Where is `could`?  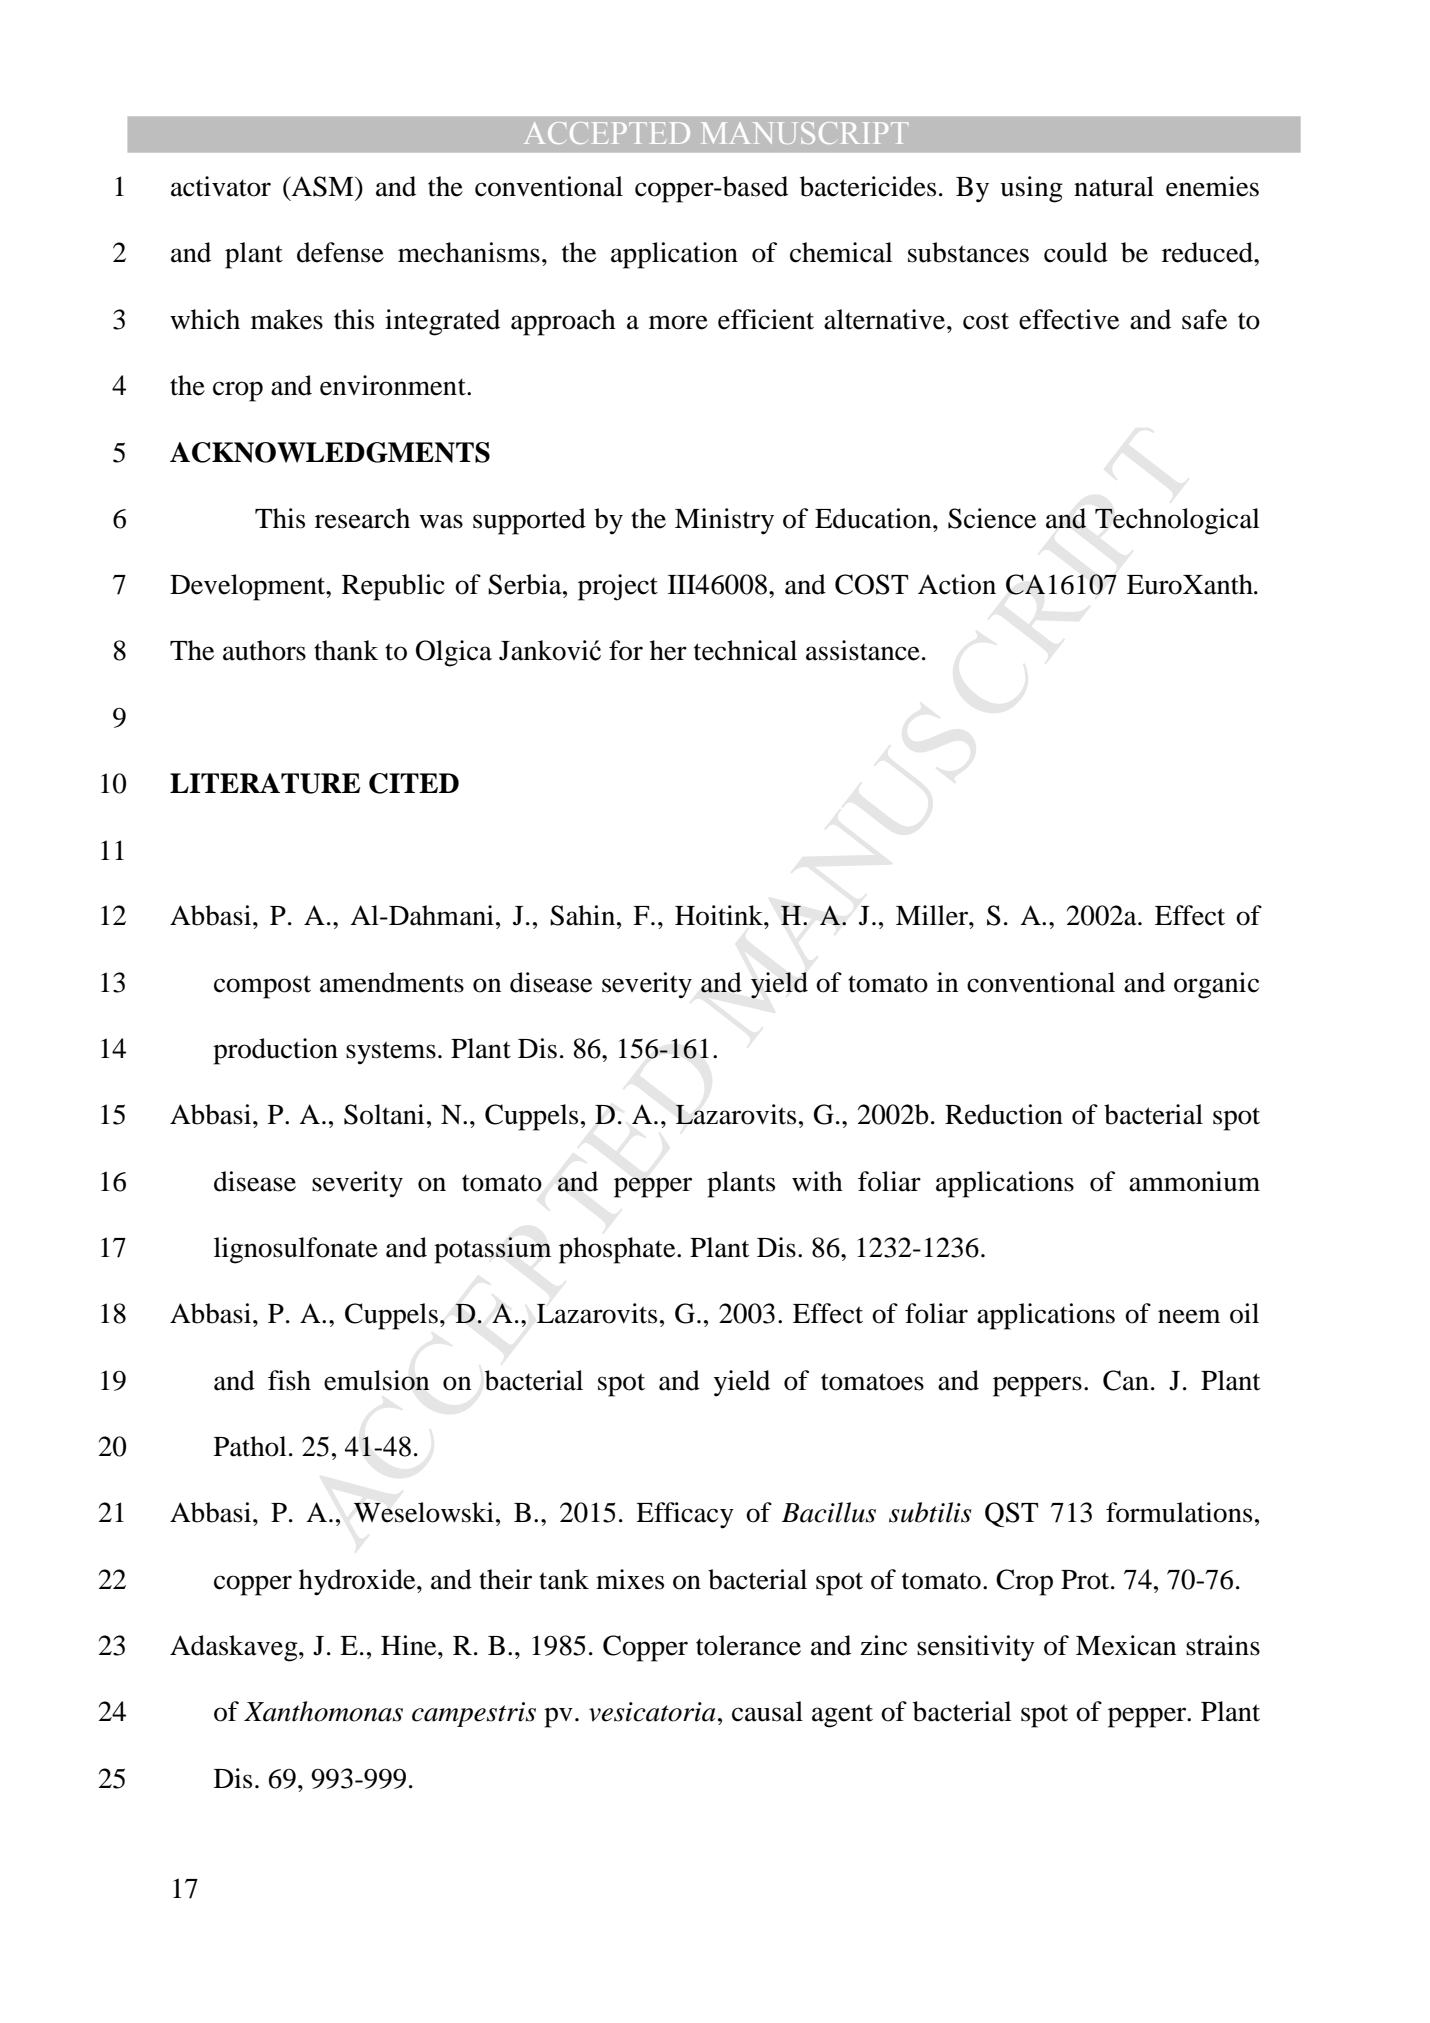 could is located at coordinates (1076, 252).
